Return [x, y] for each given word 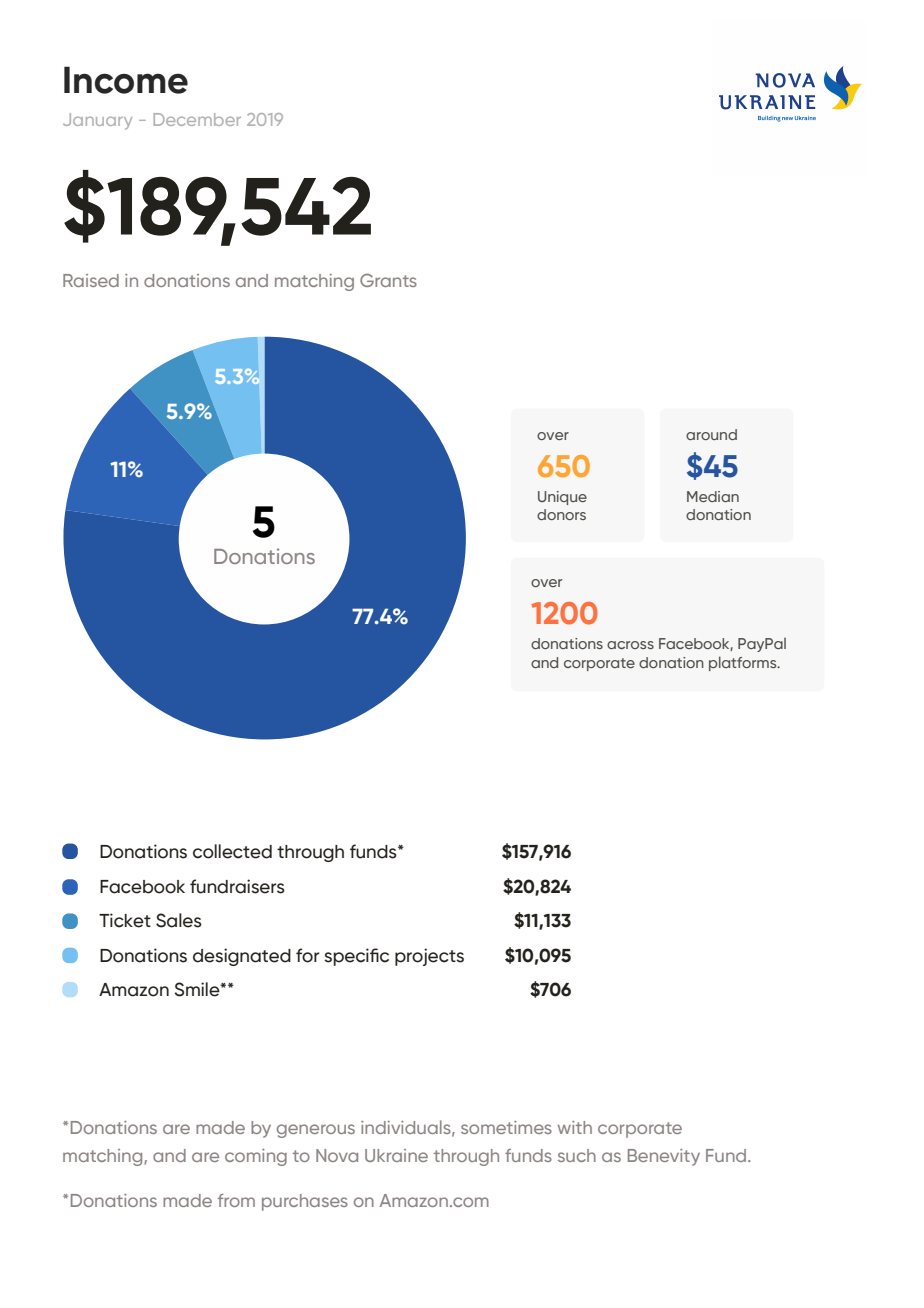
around [711, 434]
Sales [179, 920]
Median [713, 496]
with [575, 1127]
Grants [388, 280]
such [577, 1155]
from [236, 1200]
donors [561, 514]
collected [232, 851]
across [630, 645]
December [197, 119]
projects [429, 957]
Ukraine [396, 1155]
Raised [91, 280]
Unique [562, 498]
